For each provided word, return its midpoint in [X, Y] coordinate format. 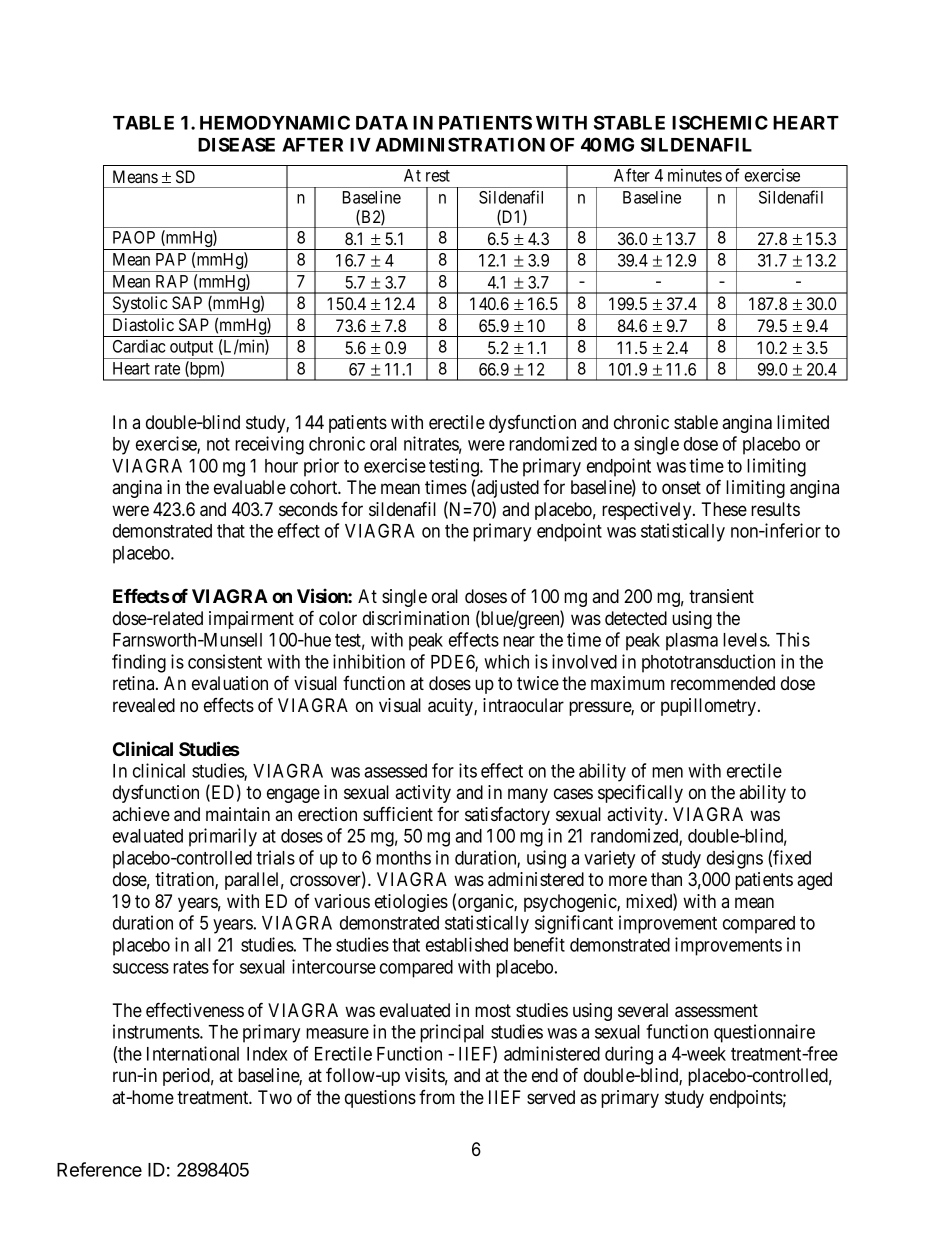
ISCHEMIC [720, 122]
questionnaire [764, 1033]
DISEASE [236, 144]
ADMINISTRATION [460, 144]
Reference [99, 1169]
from [437, 1097]
